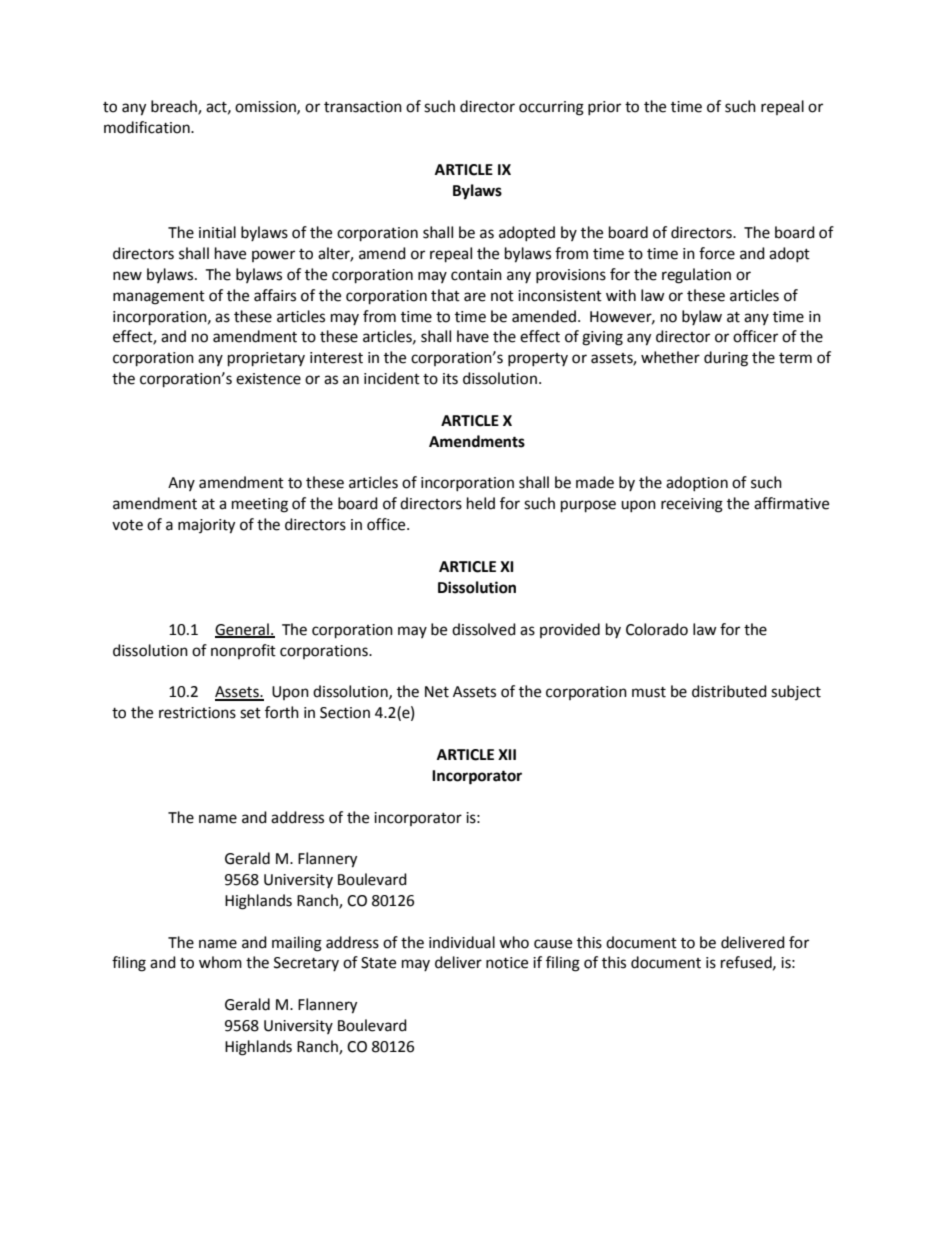 The image size is (952, 1233). What do you see at coordinates (437, 692) in the document?
I see `Net` at bounding box center [437, 692].
